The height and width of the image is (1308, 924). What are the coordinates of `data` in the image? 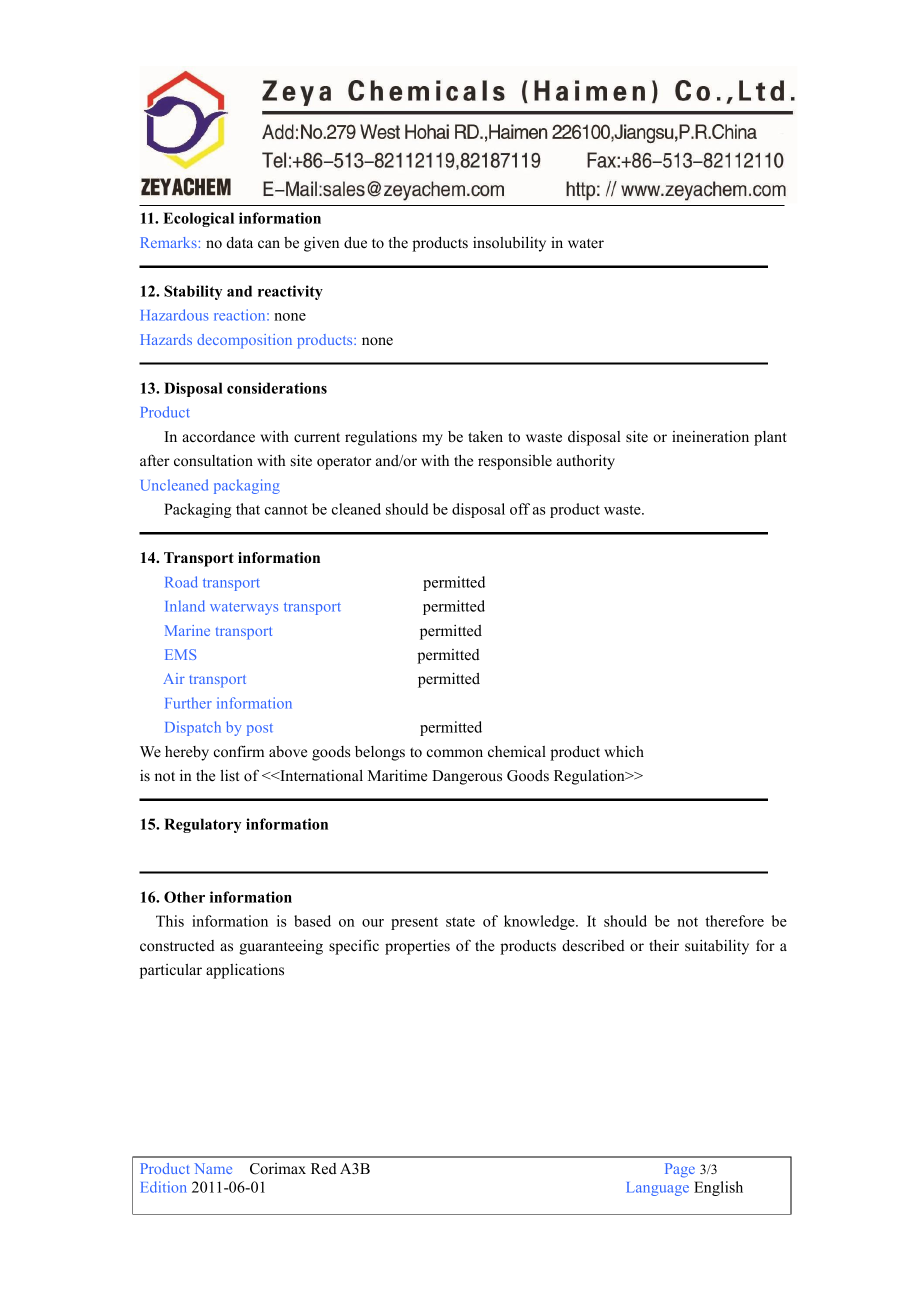 It's located at (240, 242).
